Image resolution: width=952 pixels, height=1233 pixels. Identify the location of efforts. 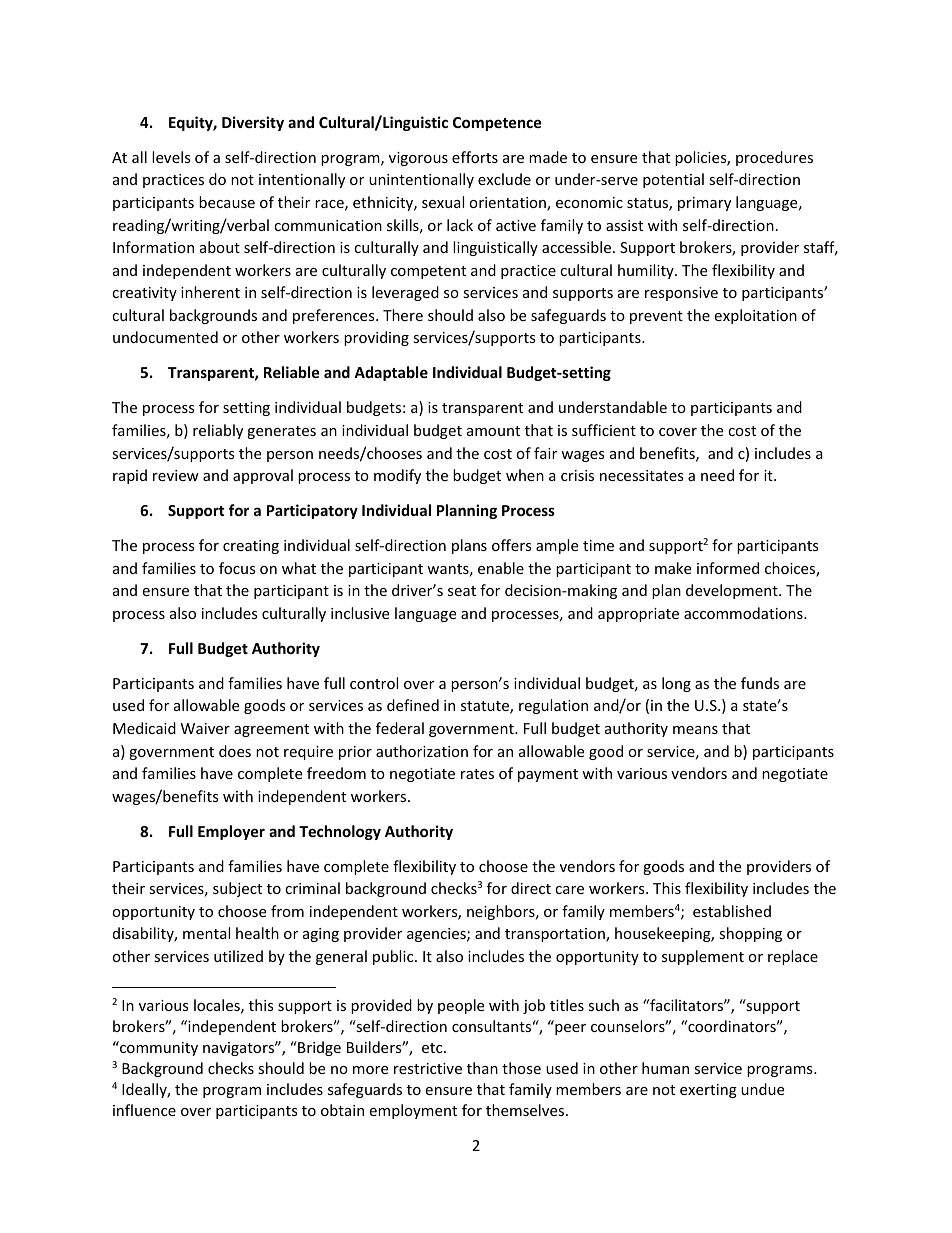
(475, 157).
